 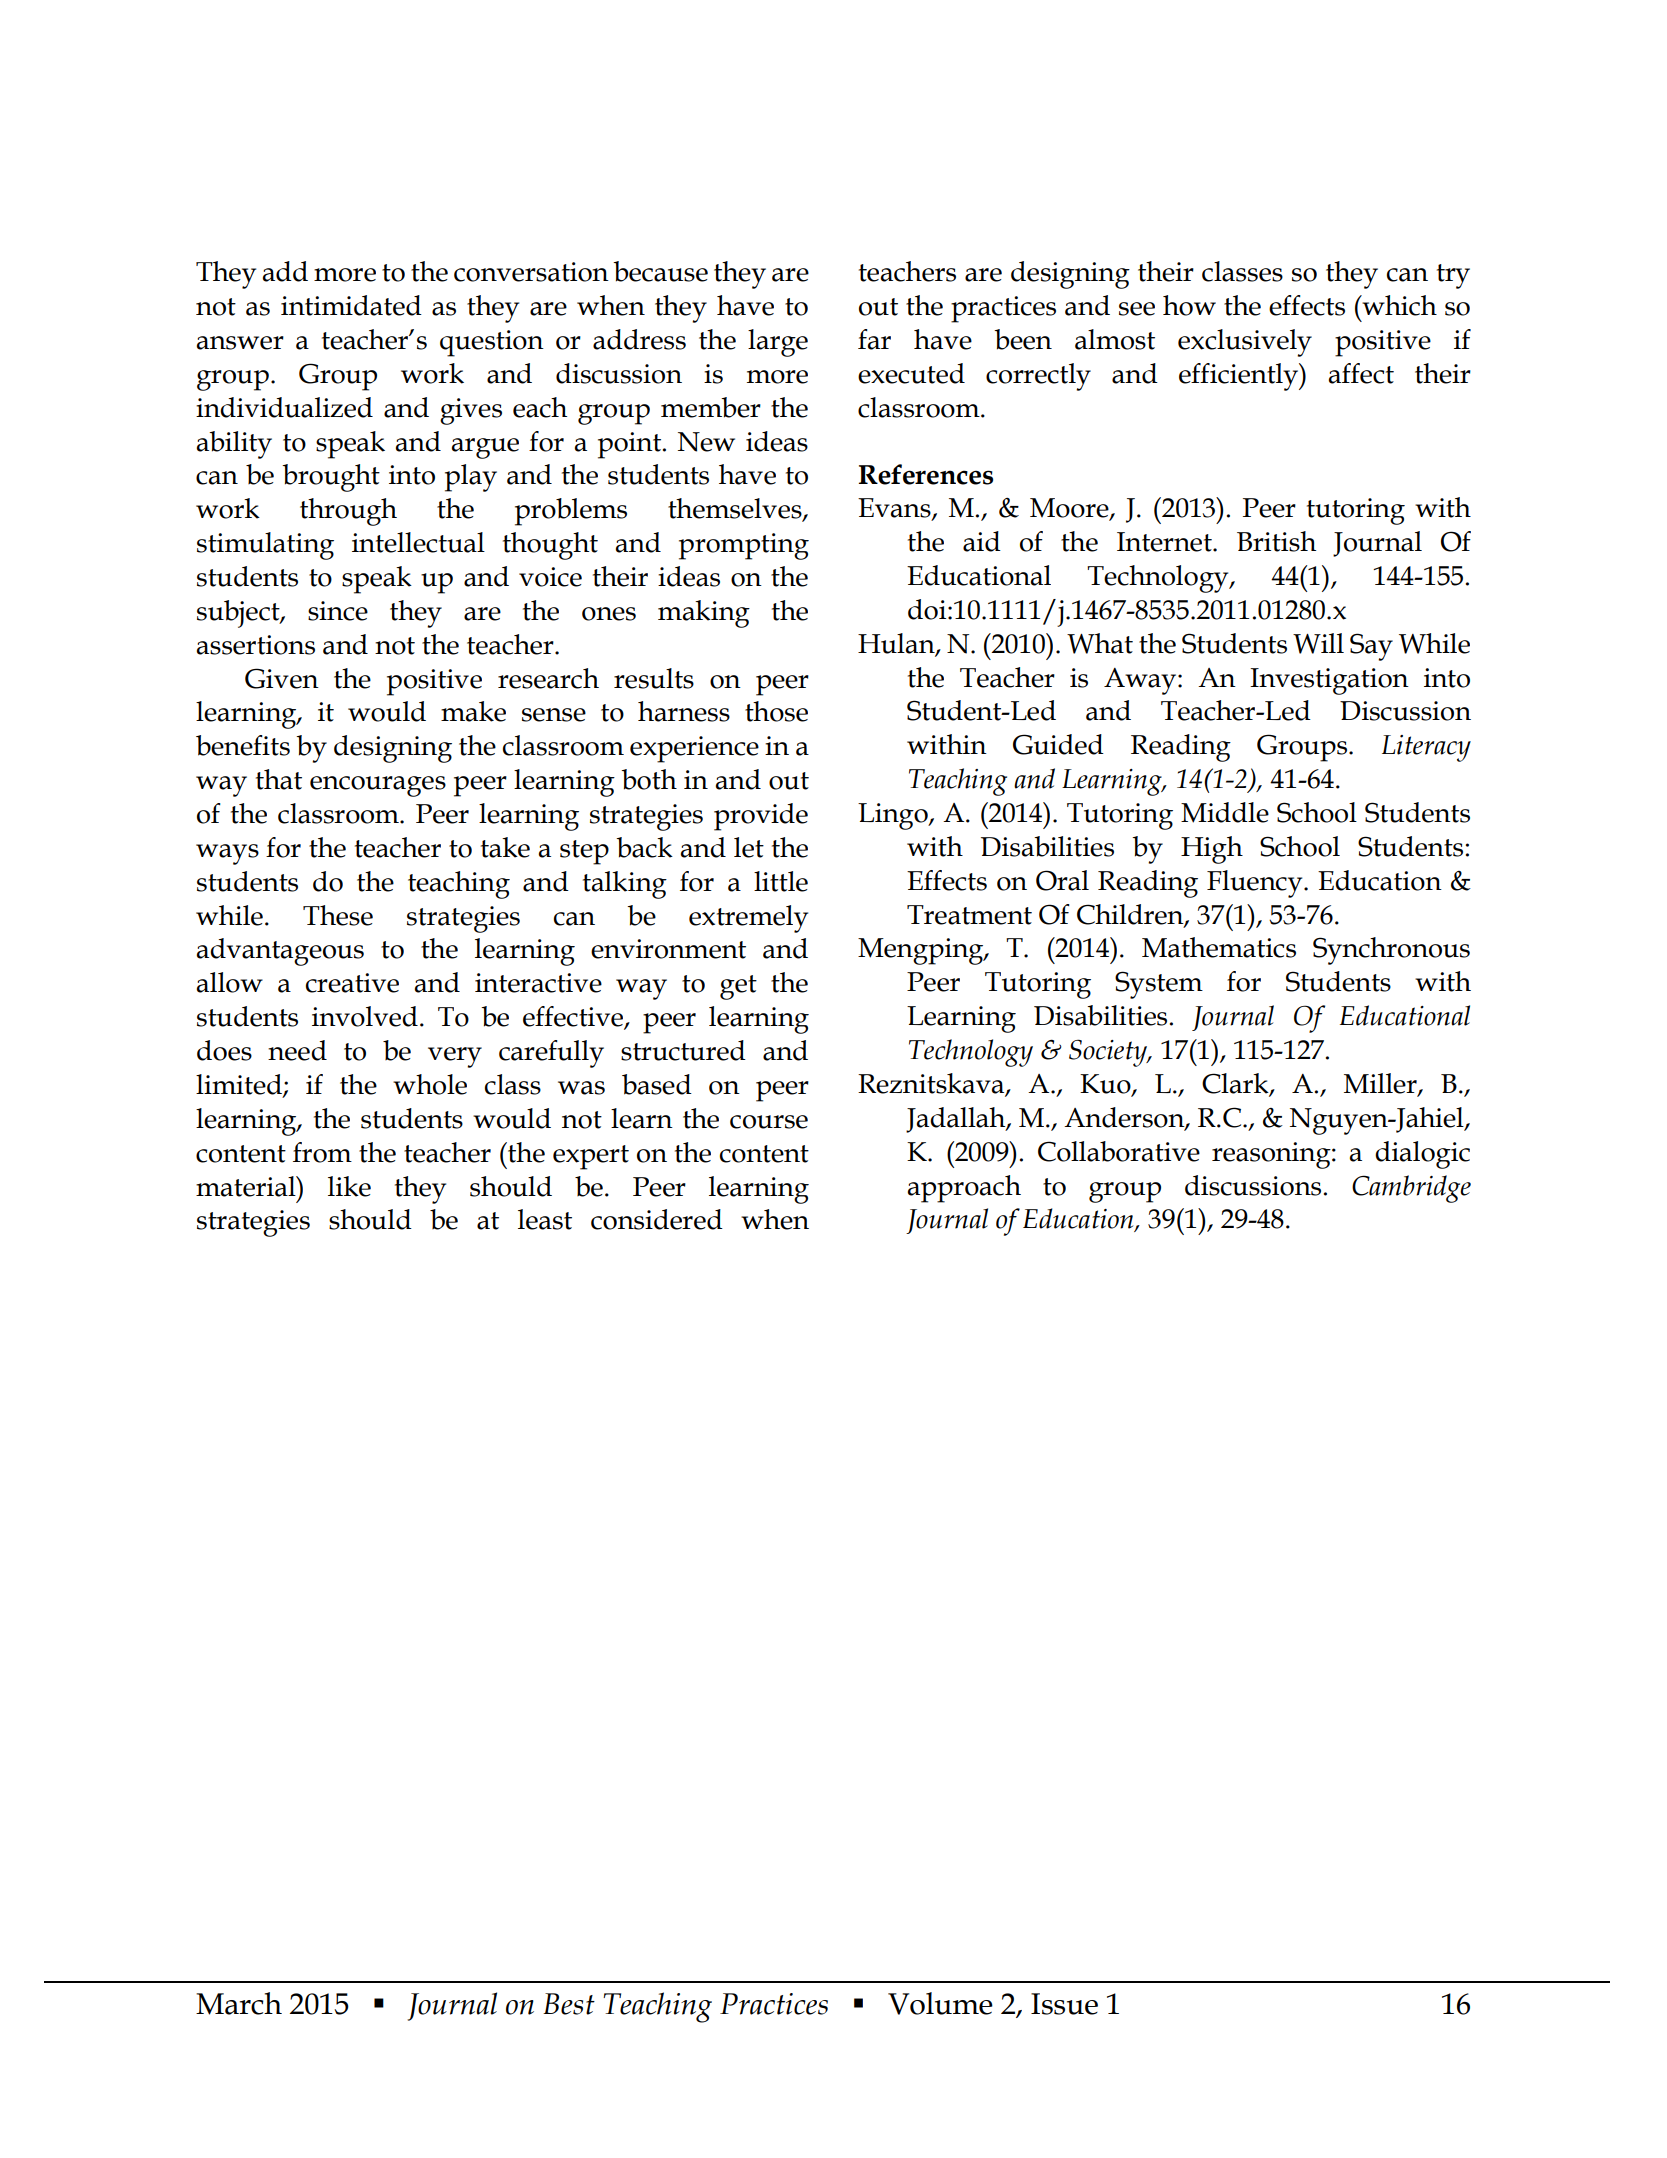 What do you see at coordinates (940, 2003) in the page?
I see `Volume` at bounding box center [940, 2003].
